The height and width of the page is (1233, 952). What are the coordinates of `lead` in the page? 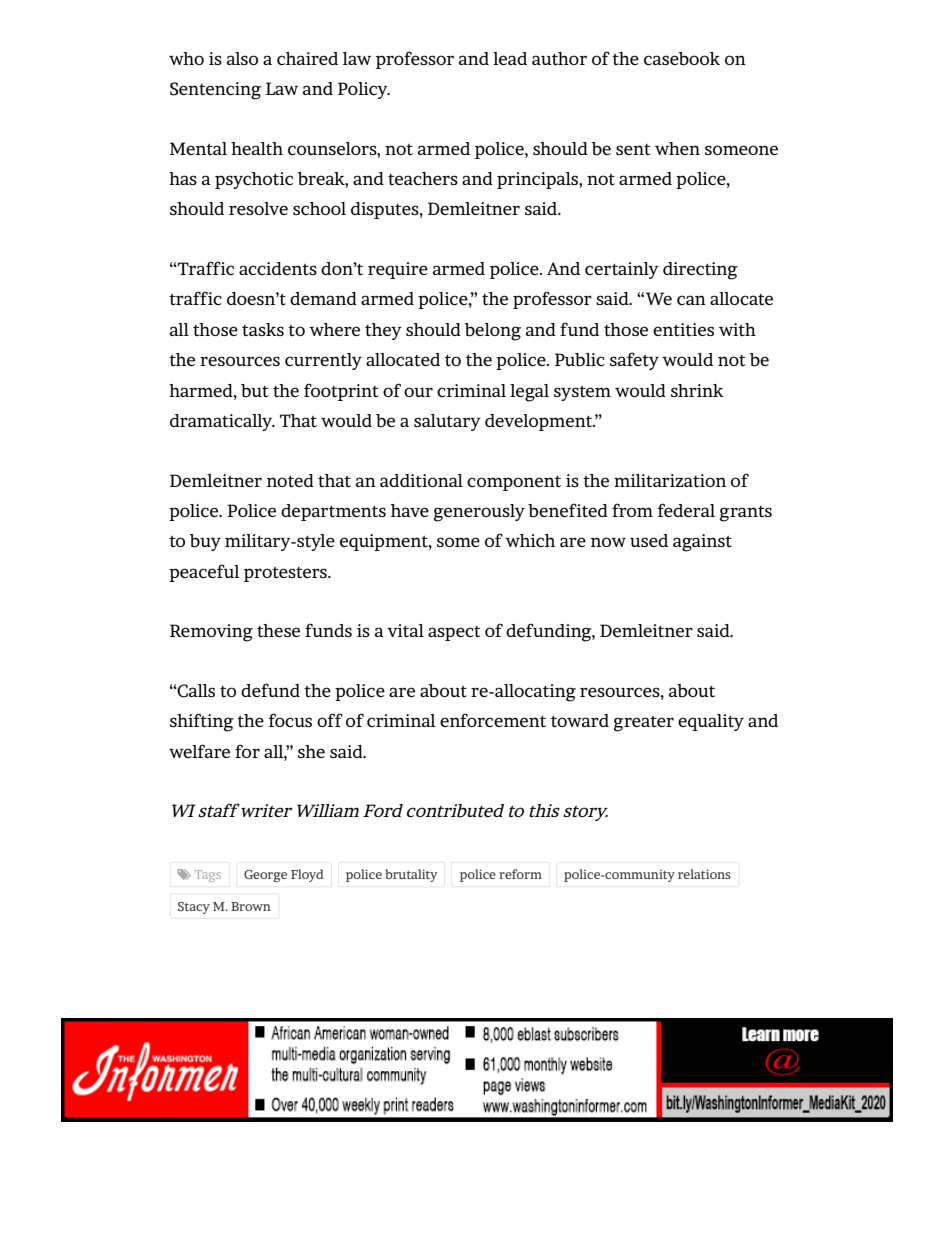 It's located at (510, 58).
